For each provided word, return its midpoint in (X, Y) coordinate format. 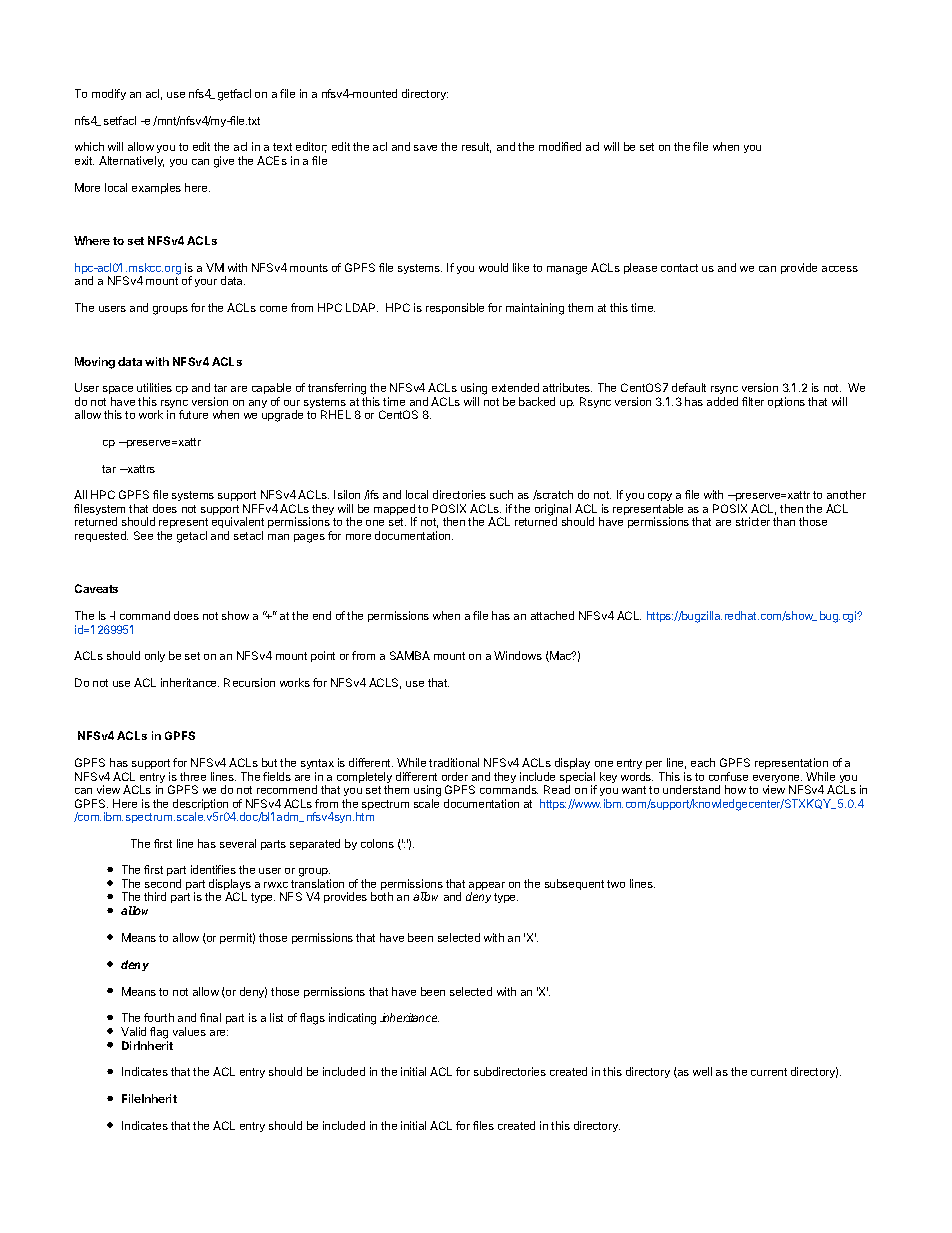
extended (515, 387)
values (189, 1031)
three (193, 776)
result (476, 147)
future (193, 414)
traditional (454, 762)
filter (753, 401)
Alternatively (131, 161)
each (703, 762)
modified (560, 146)
